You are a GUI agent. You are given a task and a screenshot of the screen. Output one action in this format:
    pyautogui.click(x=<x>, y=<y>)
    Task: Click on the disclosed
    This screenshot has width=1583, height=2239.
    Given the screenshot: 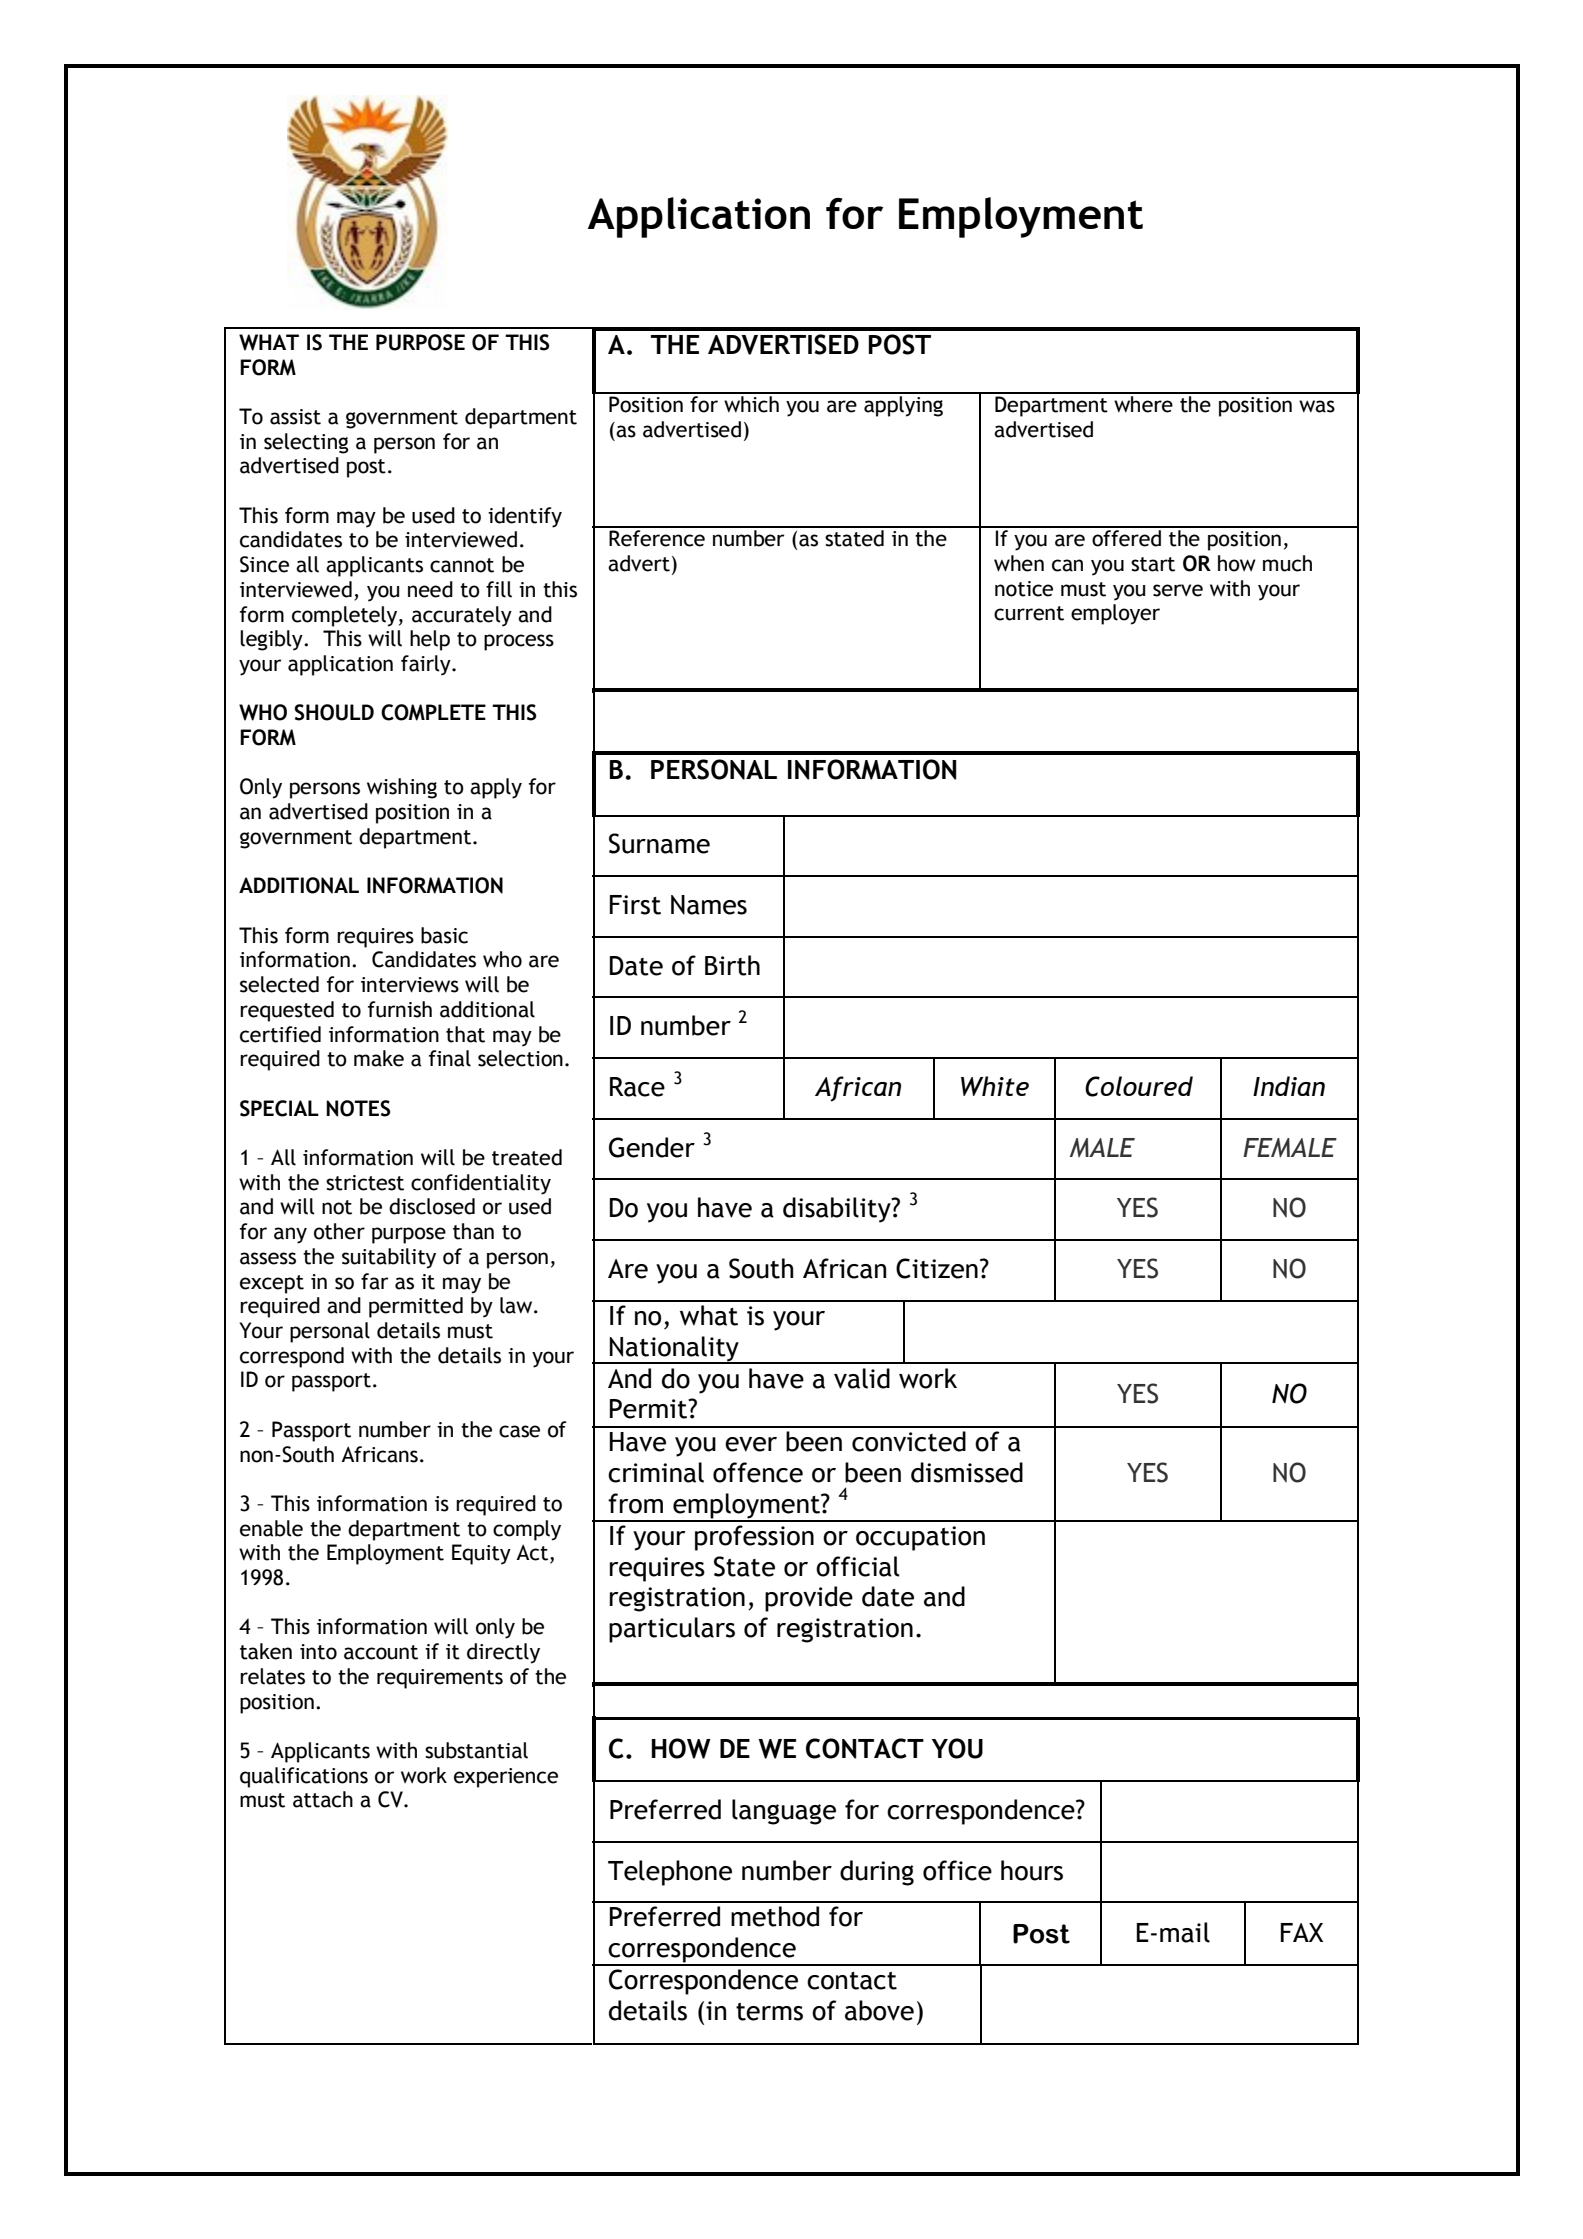 What is the action you would take?
    pyautogui.click(x=432, y=1206)
